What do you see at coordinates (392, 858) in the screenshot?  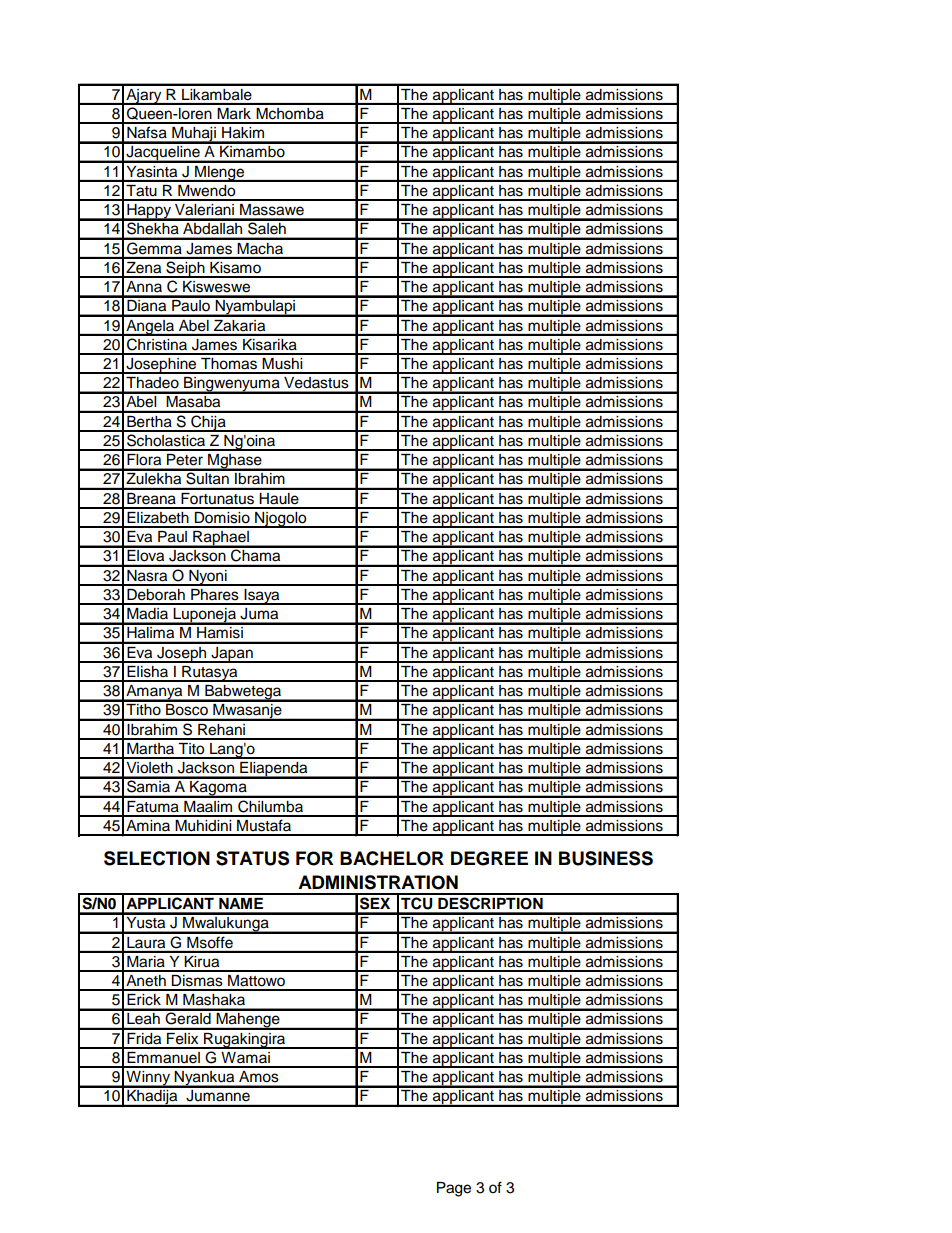 I see `BACHELOR` at bounding box center [392, 858].
